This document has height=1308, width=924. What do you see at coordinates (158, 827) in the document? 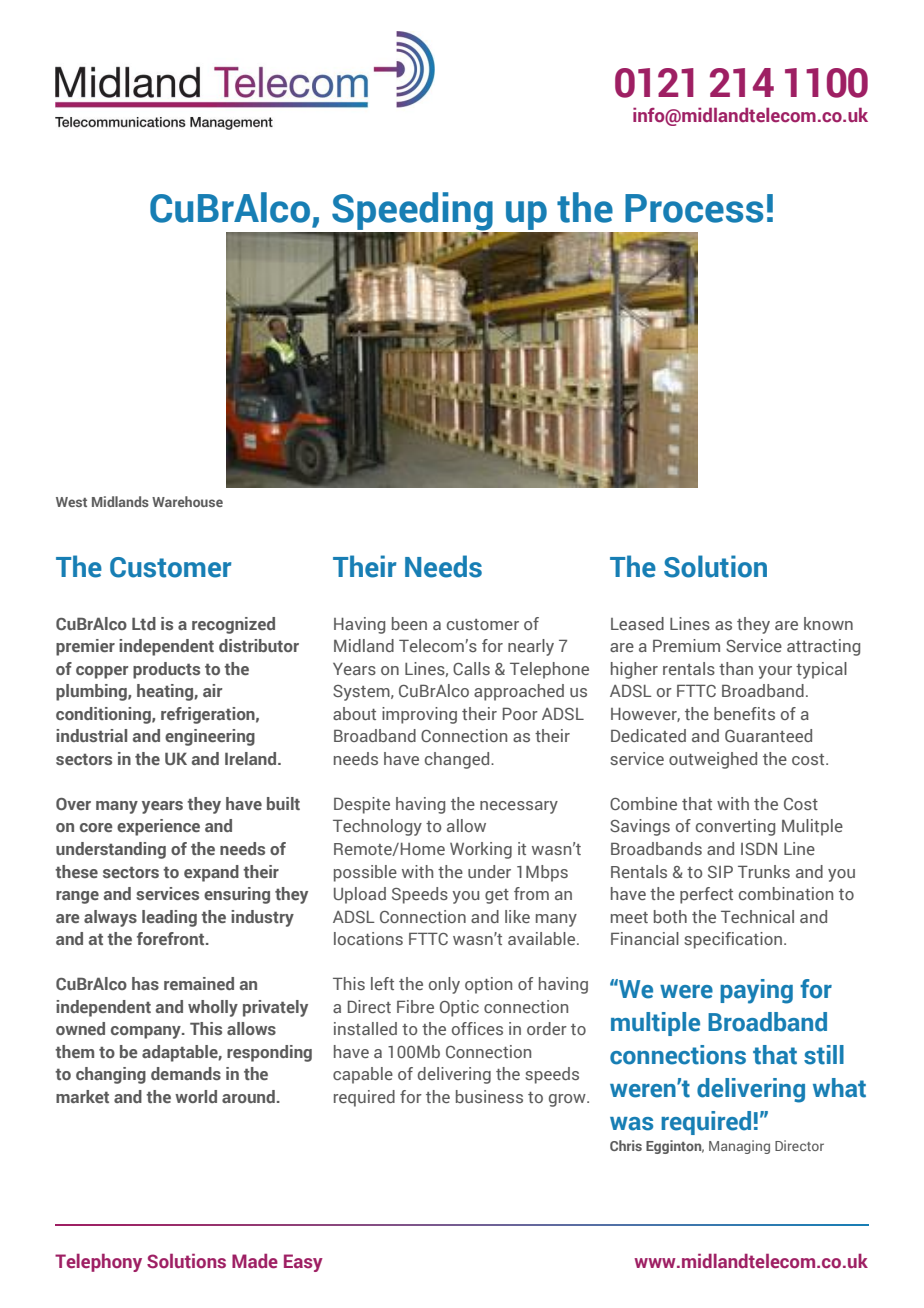
I see `experience` at bounding box center [158, 827].
